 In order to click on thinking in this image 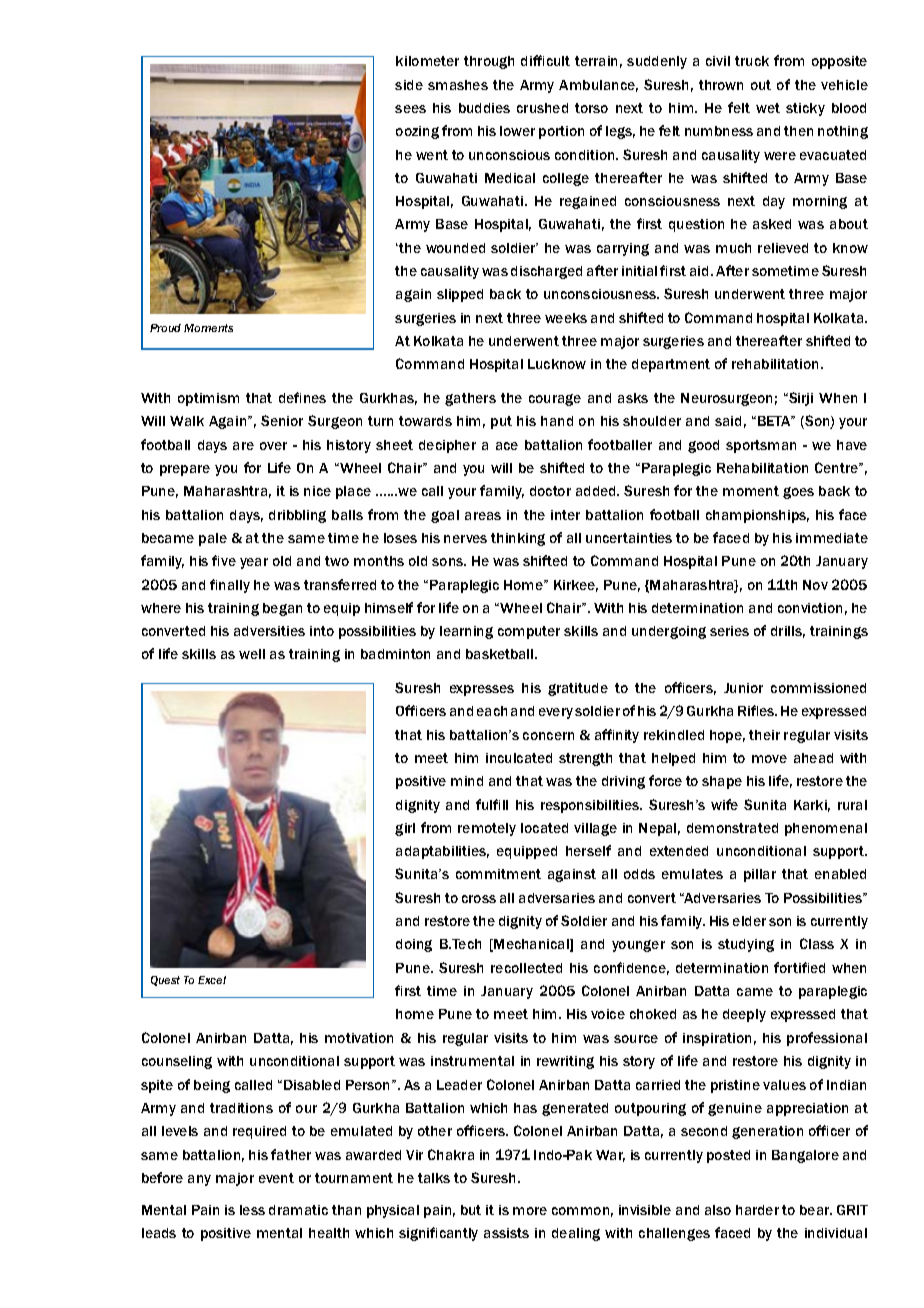, I will do `click(518, 539)`.
